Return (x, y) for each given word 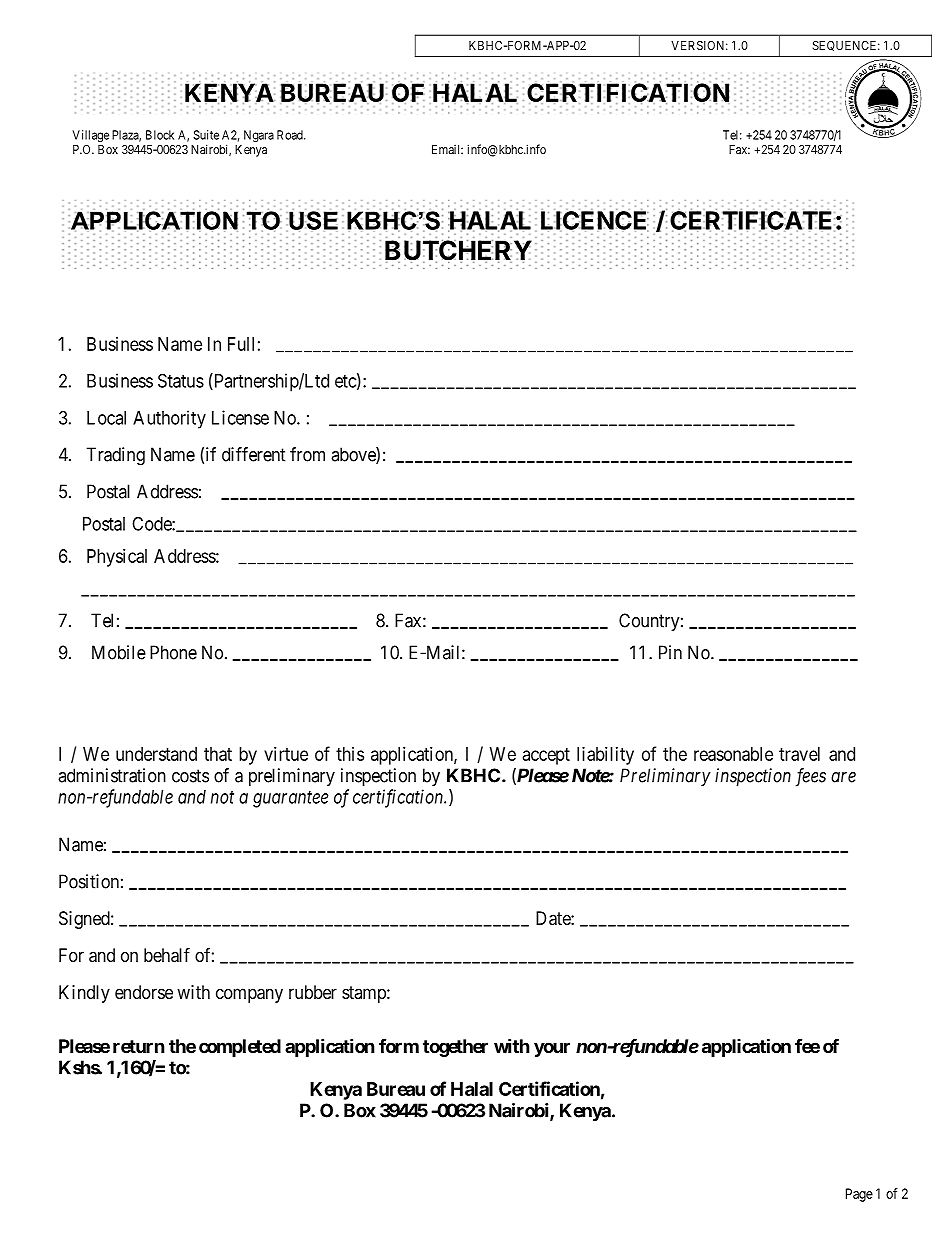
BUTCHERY (458, 251)
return (139, 1046)
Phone (173, 652)
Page (859, 1195)
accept (546, 756)
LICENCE (595, 220)
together (455, 1048)
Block (160, 135)
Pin (670, 652)
